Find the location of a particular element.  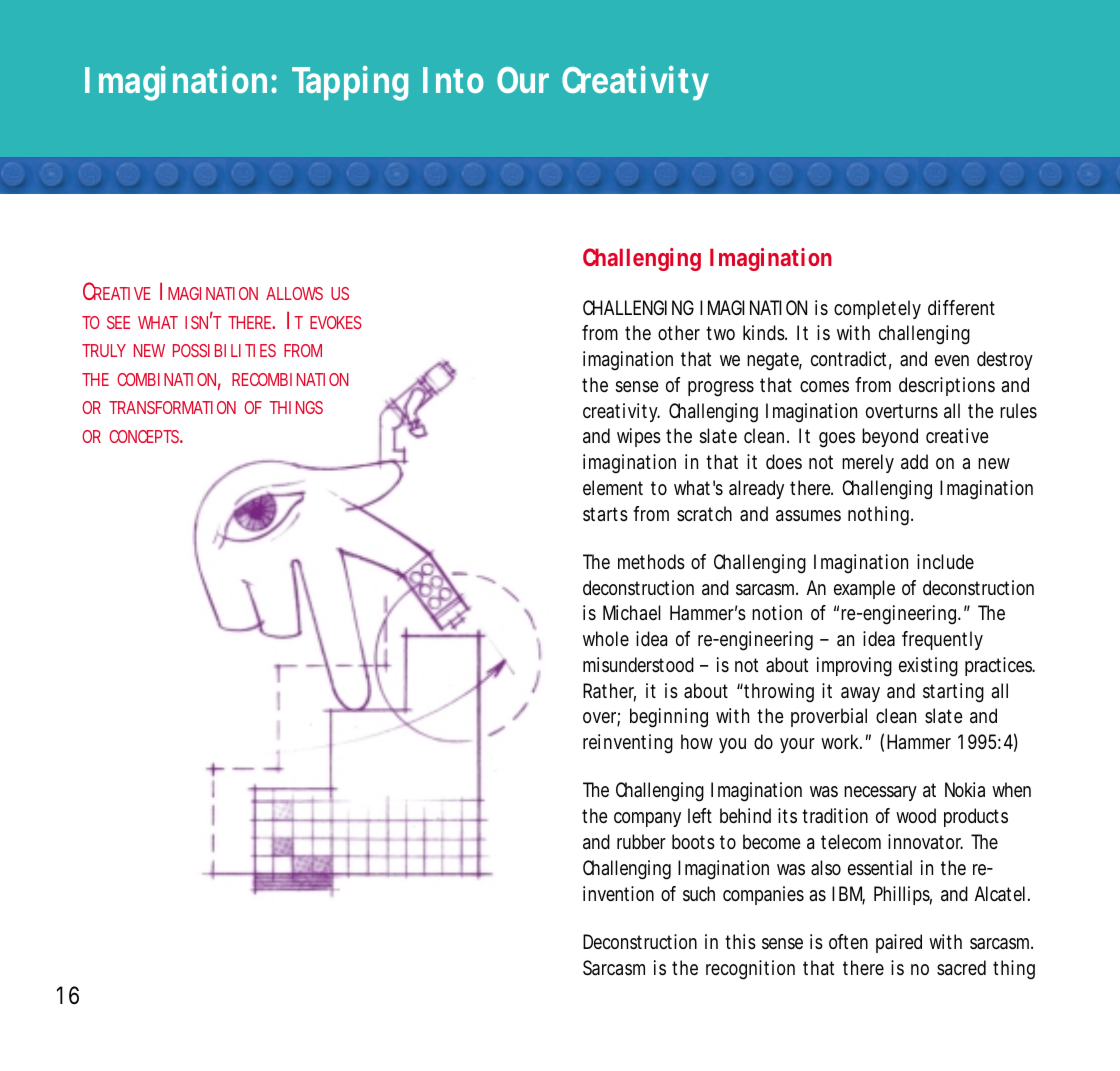

rubber is located at coordinates (641, 841).
